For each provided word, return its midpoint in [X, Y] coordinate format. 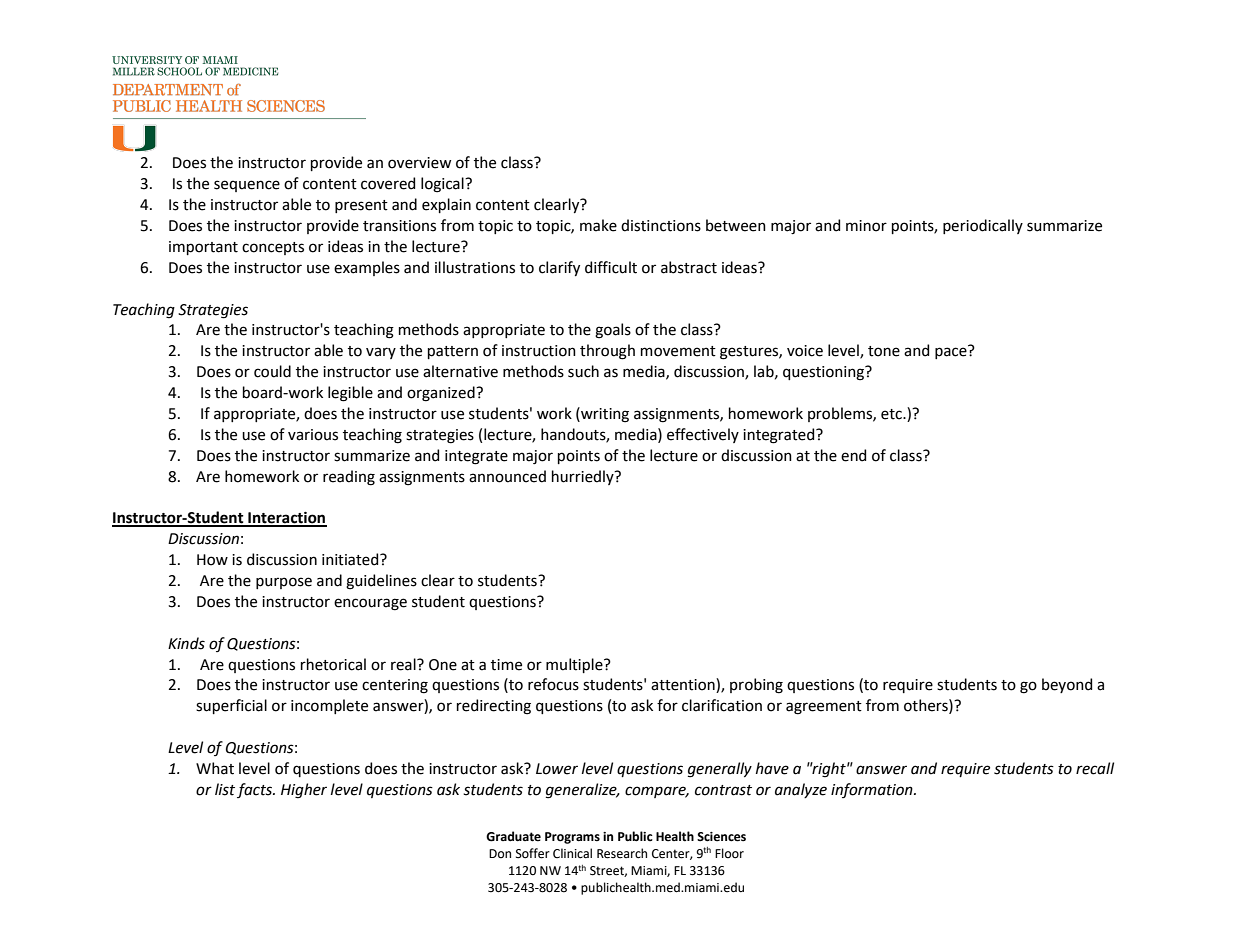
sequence [247, 186]
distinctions [661, 225]
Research [622, 853]
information [873, 790]
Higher [304, 791]
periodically [983, 226]
